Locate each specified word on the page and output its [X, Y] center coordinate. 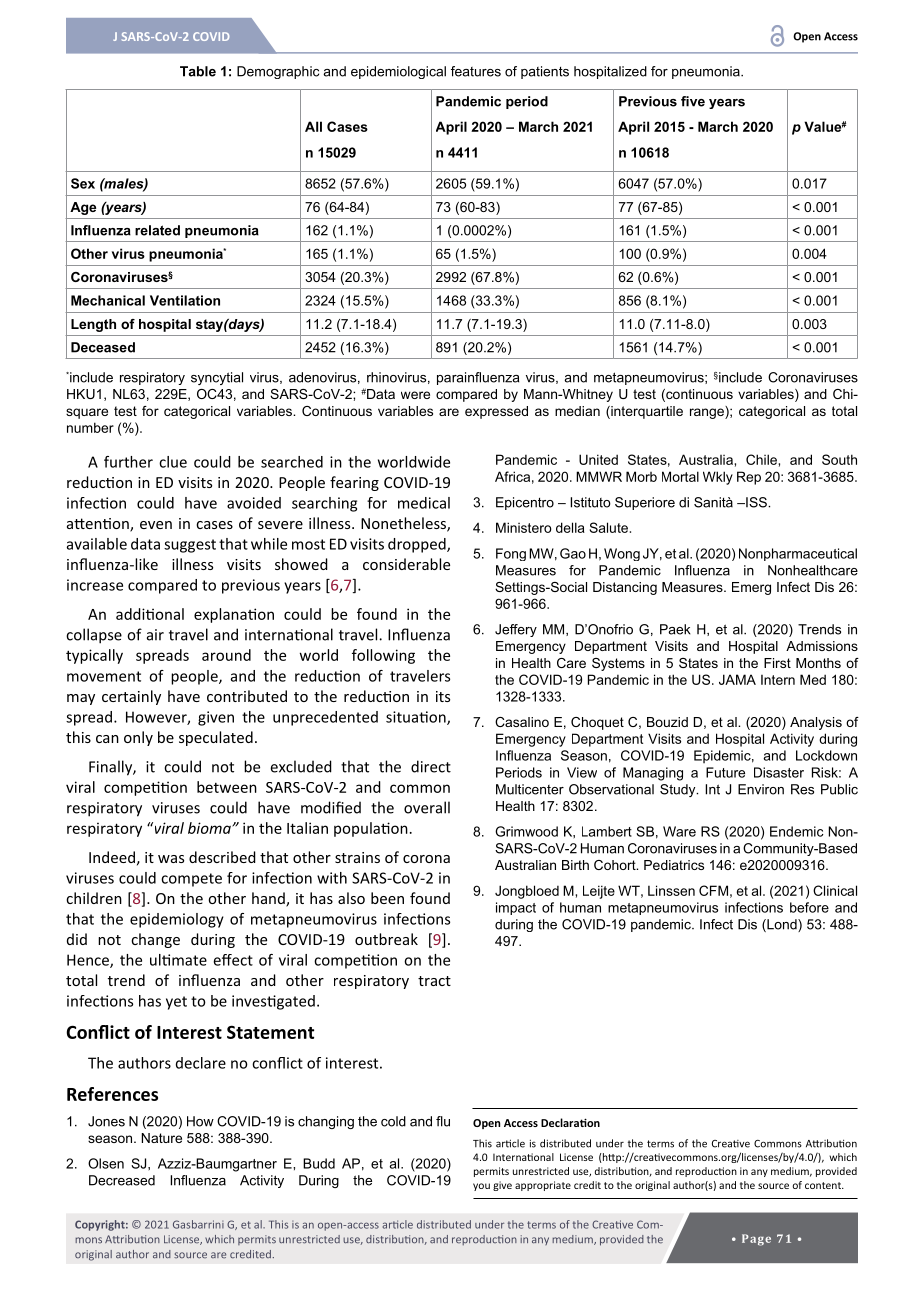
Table [198, 71]
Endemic [797, 831]
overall [427, 807]
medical [424, 503]
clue [173, 462]
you [481, 1187]
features [476, 71]
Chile [762, 459]
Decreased [122, 1180]
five [693, 101]
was [171, 859]
